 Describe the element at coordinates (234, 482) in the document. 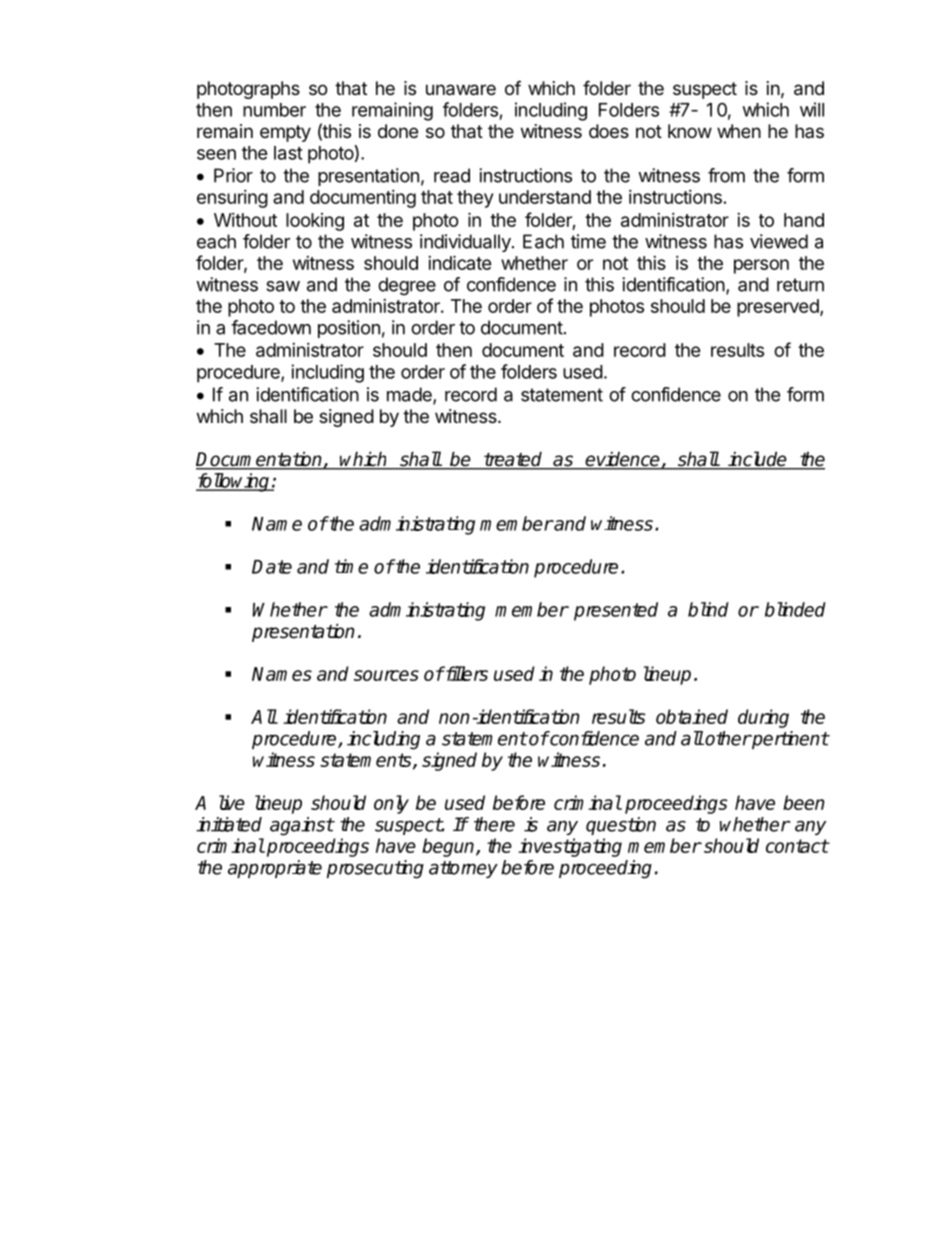

I see `following` at that location.
